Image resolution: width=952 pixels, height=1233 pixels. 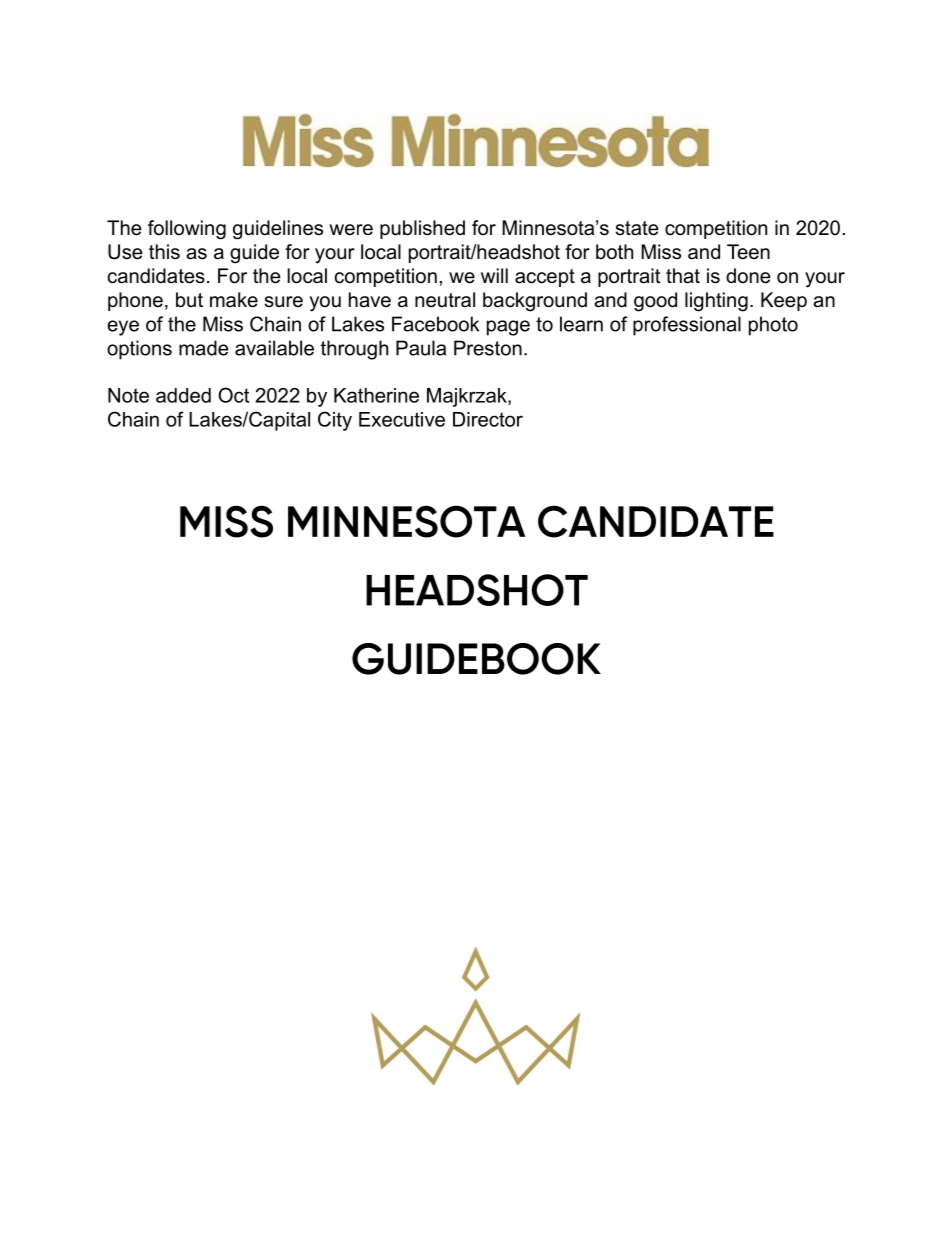 I want to click on state, so click(x=637, y=228).
